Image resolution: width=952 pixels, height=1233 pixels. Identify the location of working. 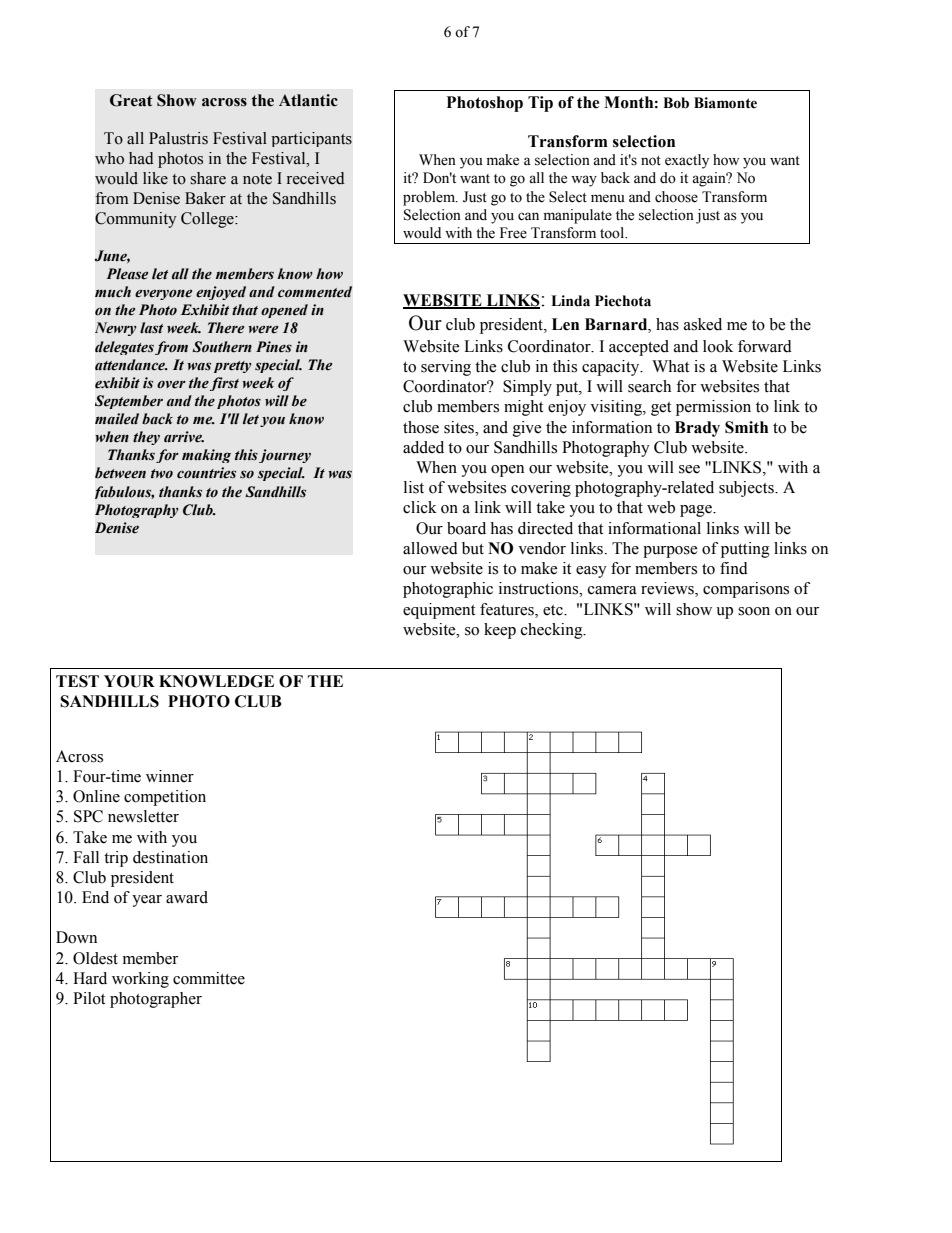
(140, 980).
